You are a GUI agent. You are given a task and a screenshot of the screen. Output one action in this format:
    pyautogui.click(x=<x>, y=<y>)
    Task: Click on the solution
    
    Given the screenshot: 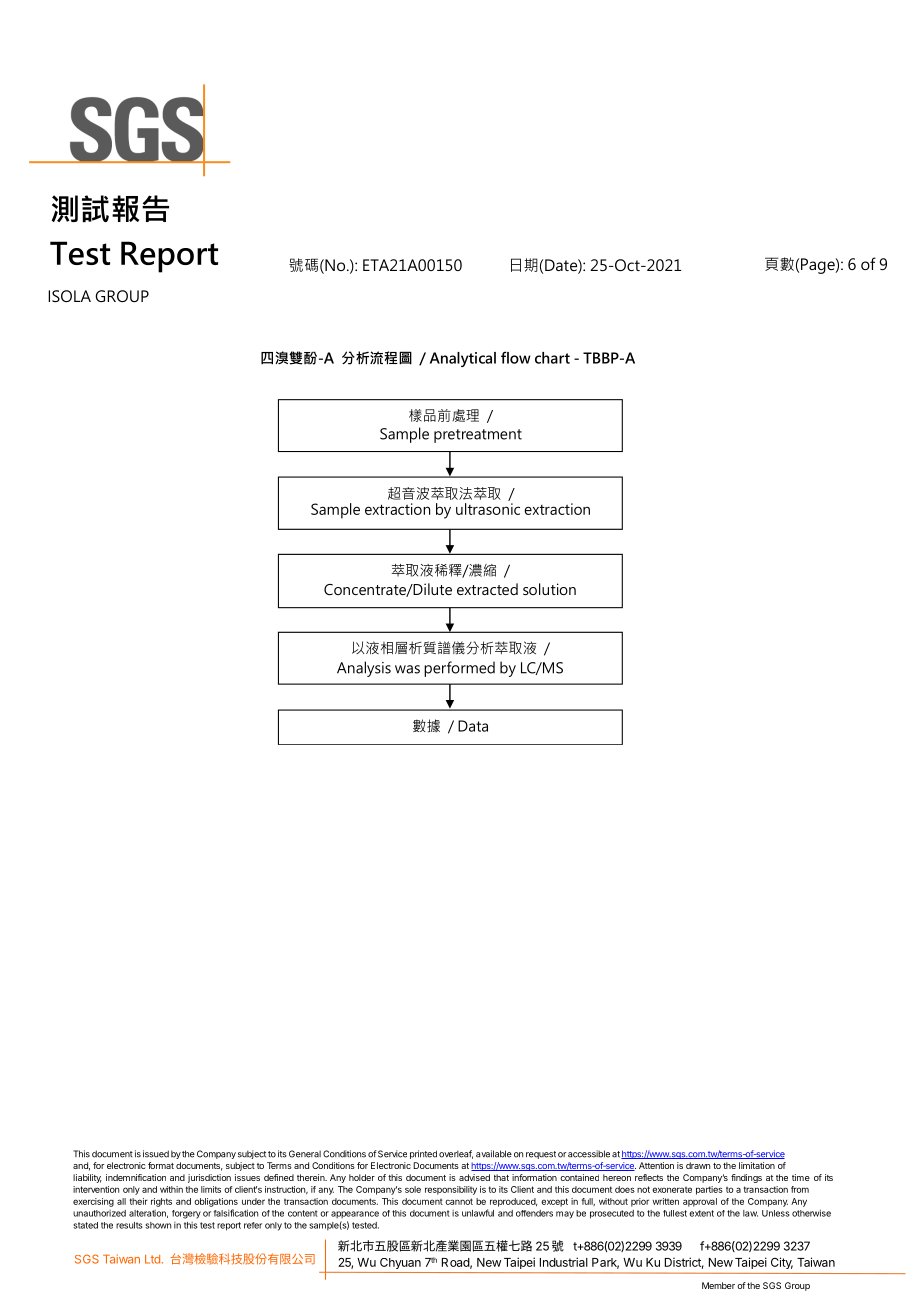 What is the action you would take?
    pyautogui.click(x=549, y=589)
